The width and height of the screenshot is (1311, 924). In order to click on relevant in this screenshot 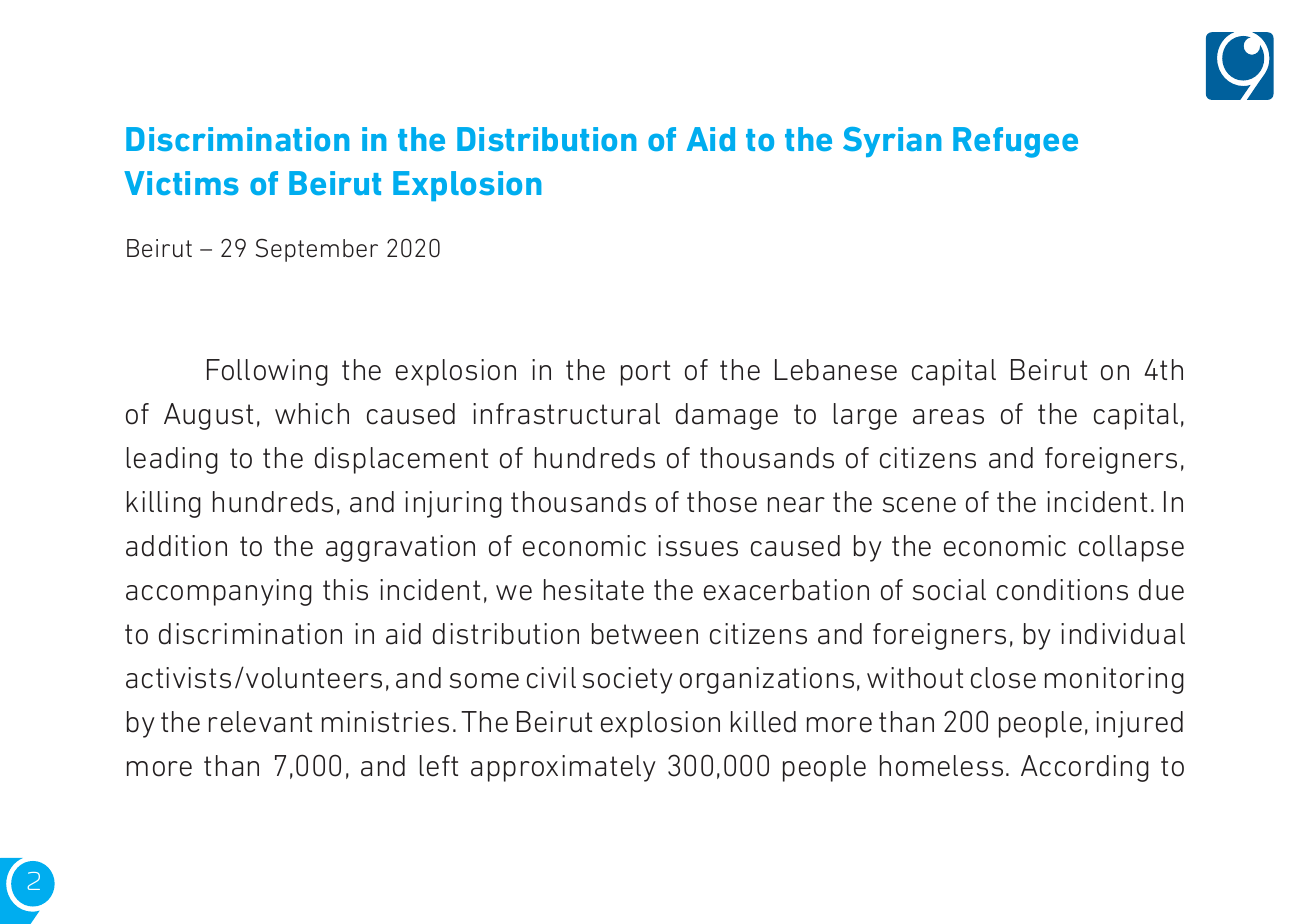, I will do `click(260, 722)`.
